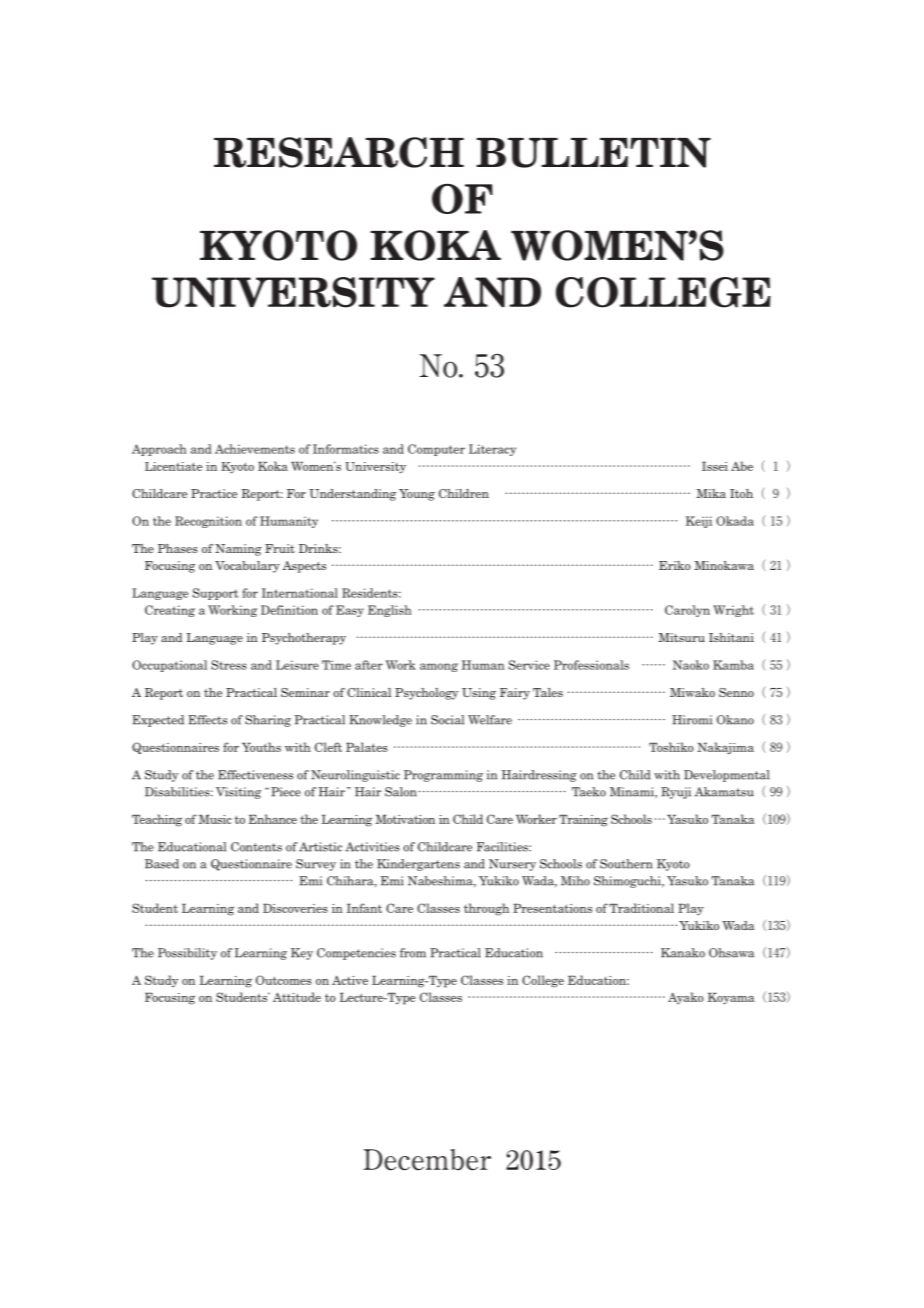 This page has height=1308, width=924. What do you see at coordinates (691, 665) in the page?
I see `Naoko` at bounding box center [691, 665].
